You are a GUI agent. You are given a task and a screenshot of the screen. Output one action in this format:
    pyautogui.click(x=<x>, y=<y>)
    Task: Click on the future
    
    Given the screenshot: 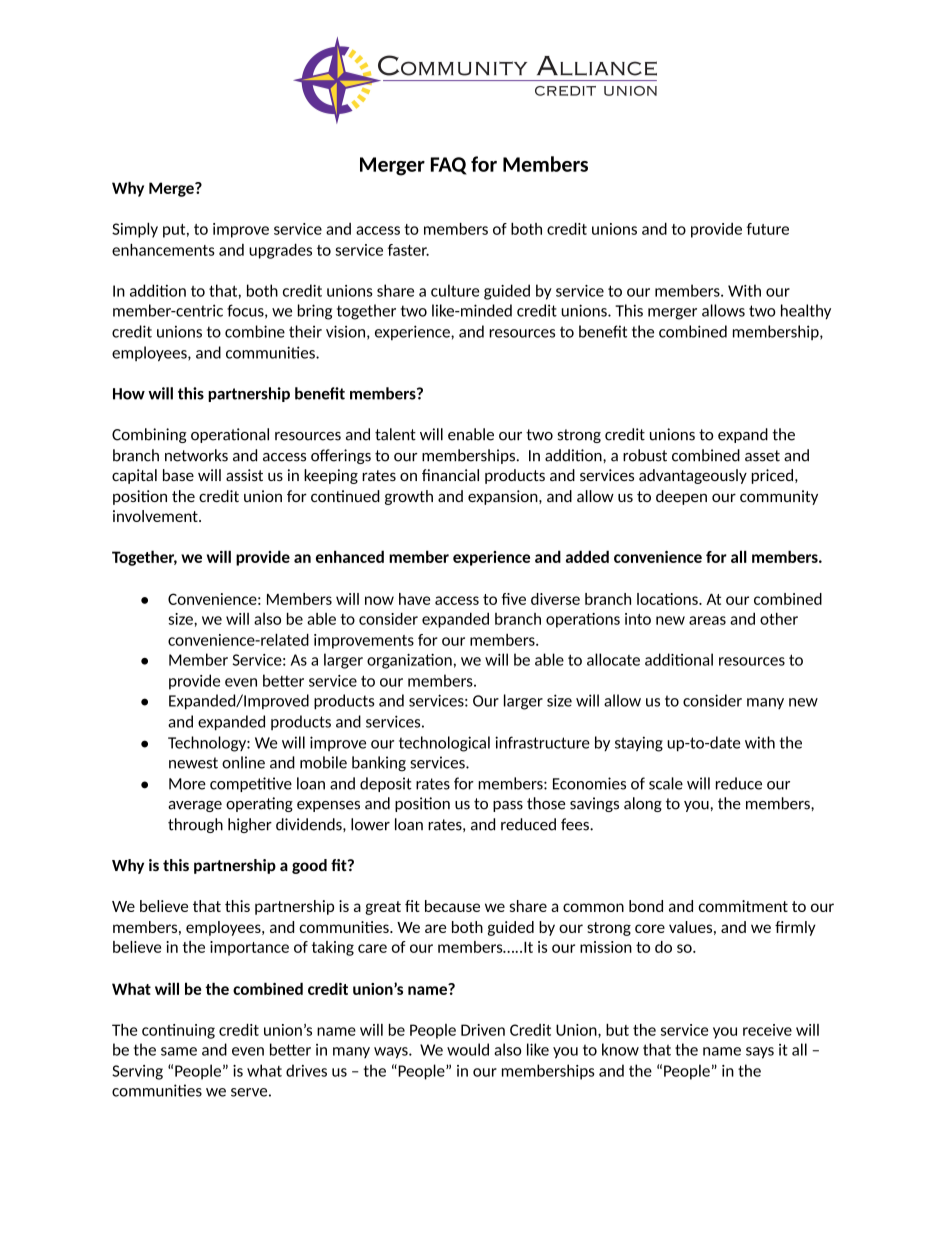 What is the action you would take?
    pyautogui.click(x=768, y=229)
